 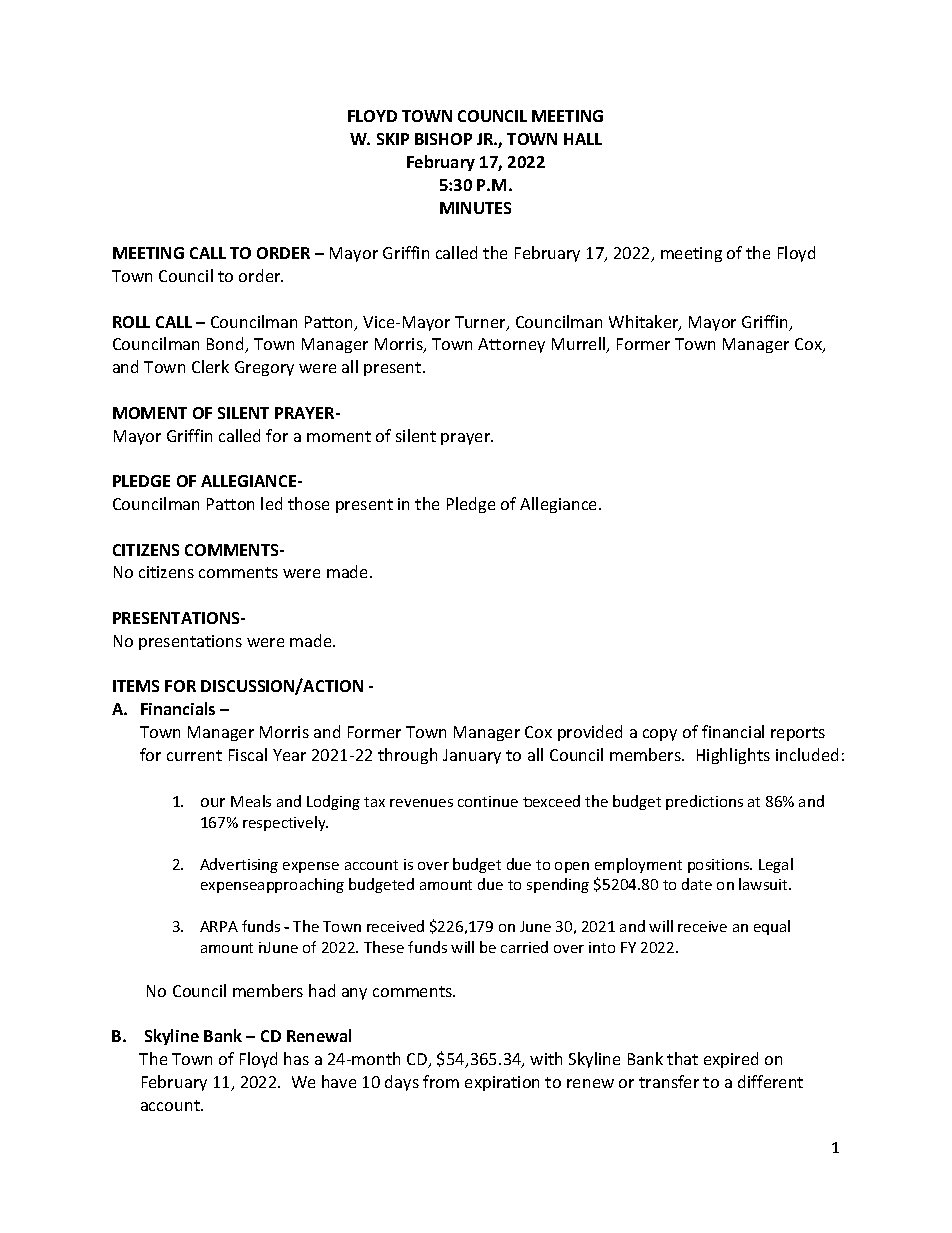 I want to click on HALL, so click(x=583, y=139).
